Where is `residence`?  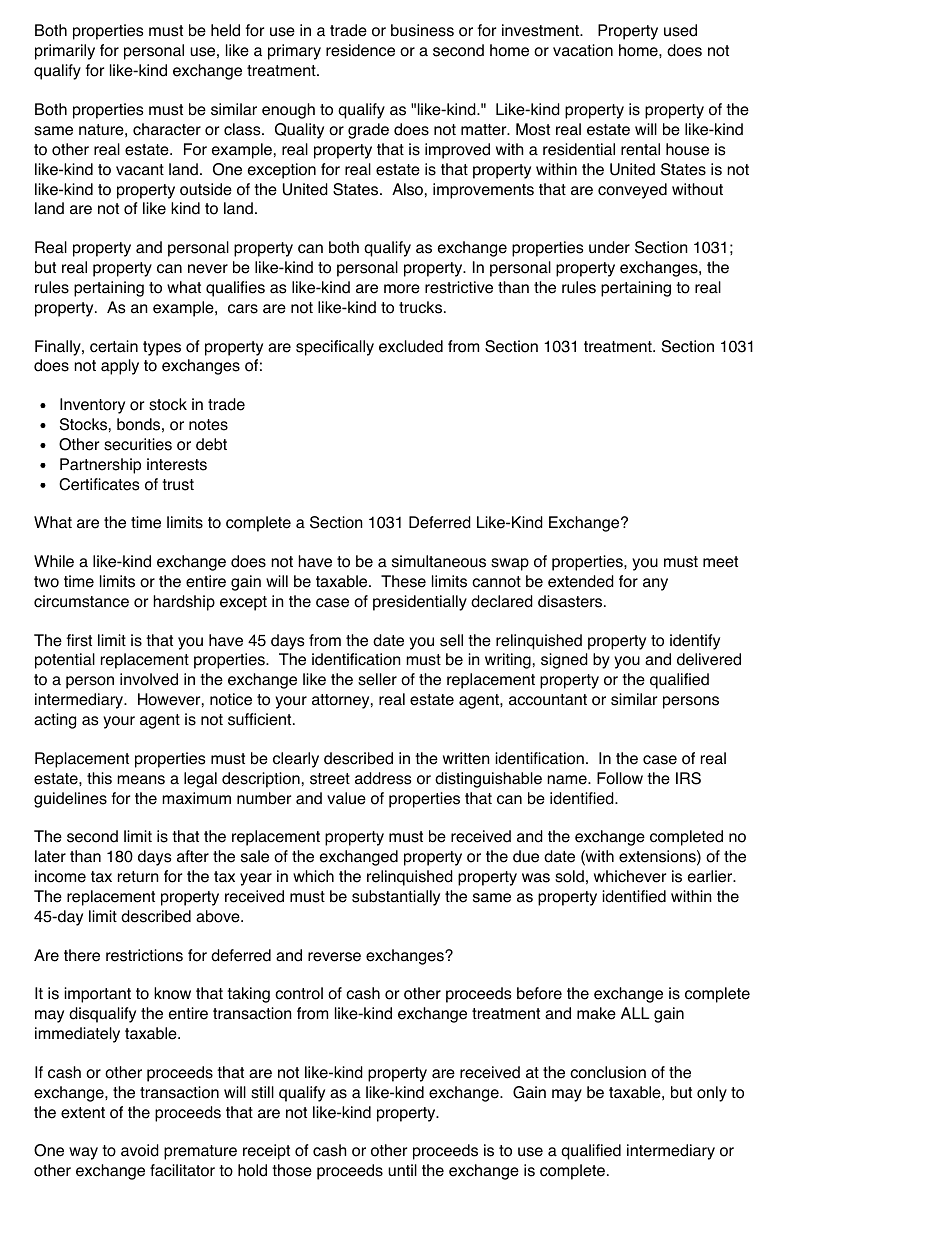 residence is located at coordinates (360, 50).
